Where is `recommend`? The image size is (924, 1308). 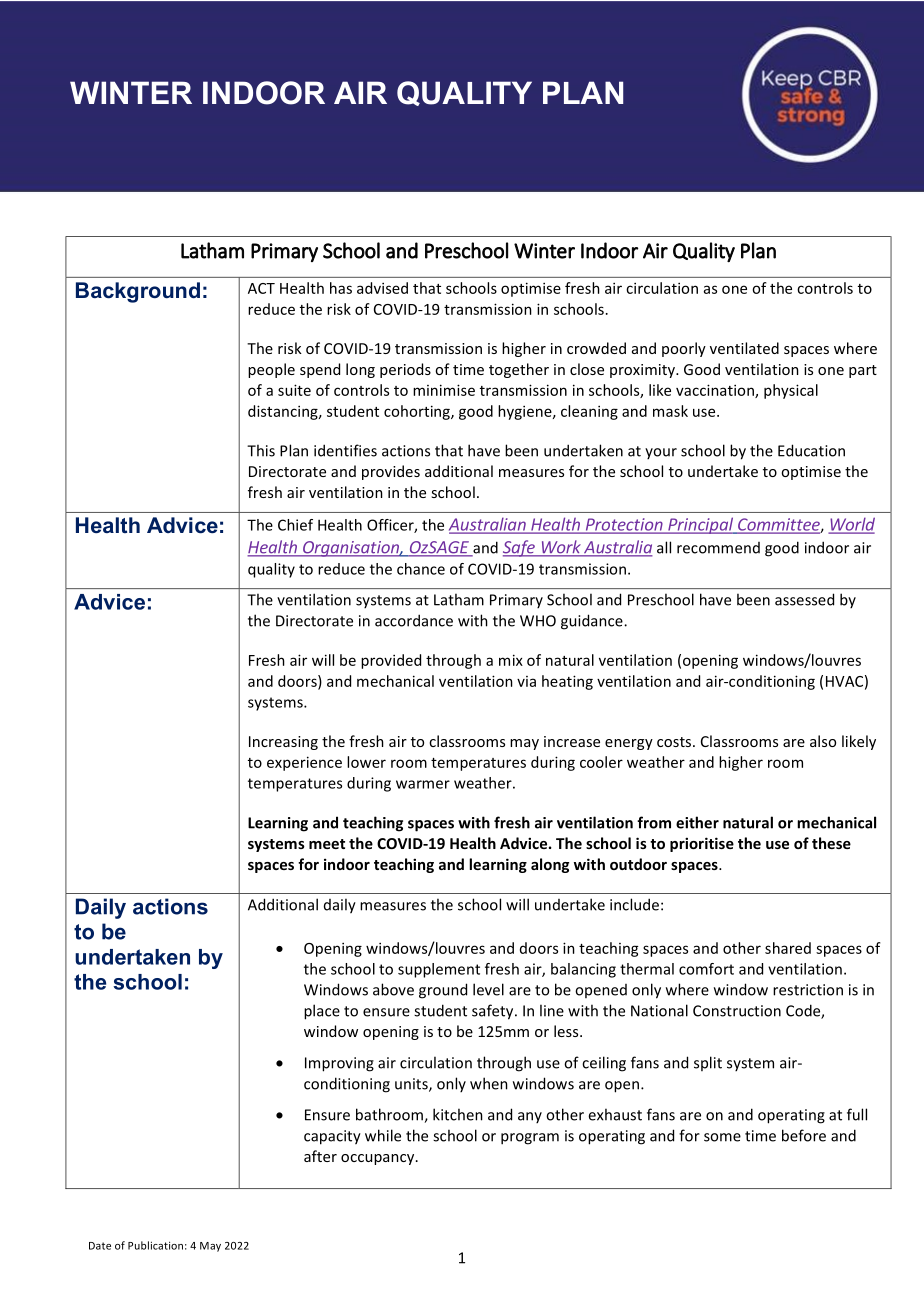 recommend is located at coordinates (718, 548).
